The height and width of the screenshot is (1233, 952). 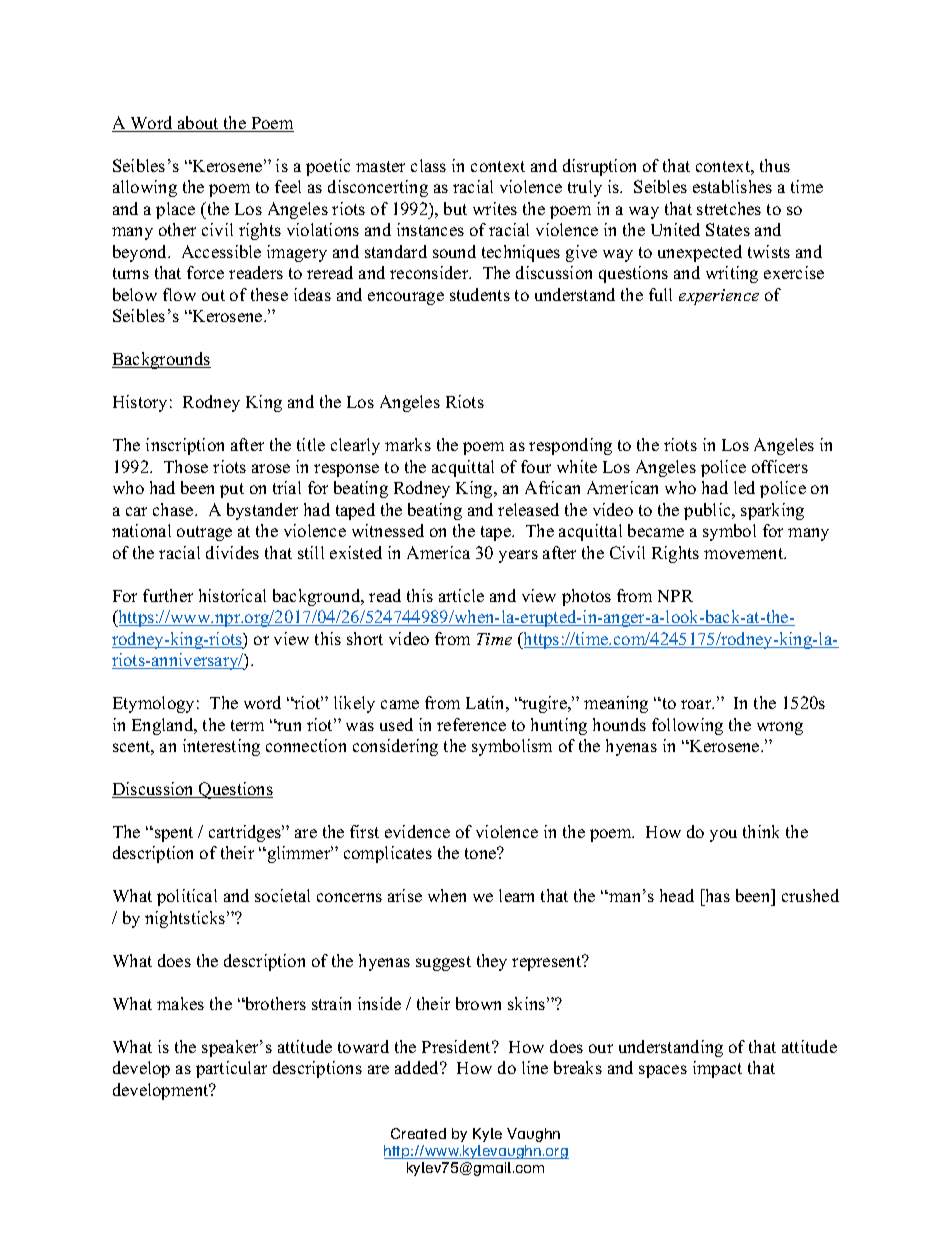 What do you see at coordinates (418, 1133) in the screenshot?
I see `Created` at bounding box center [418, 1133].
